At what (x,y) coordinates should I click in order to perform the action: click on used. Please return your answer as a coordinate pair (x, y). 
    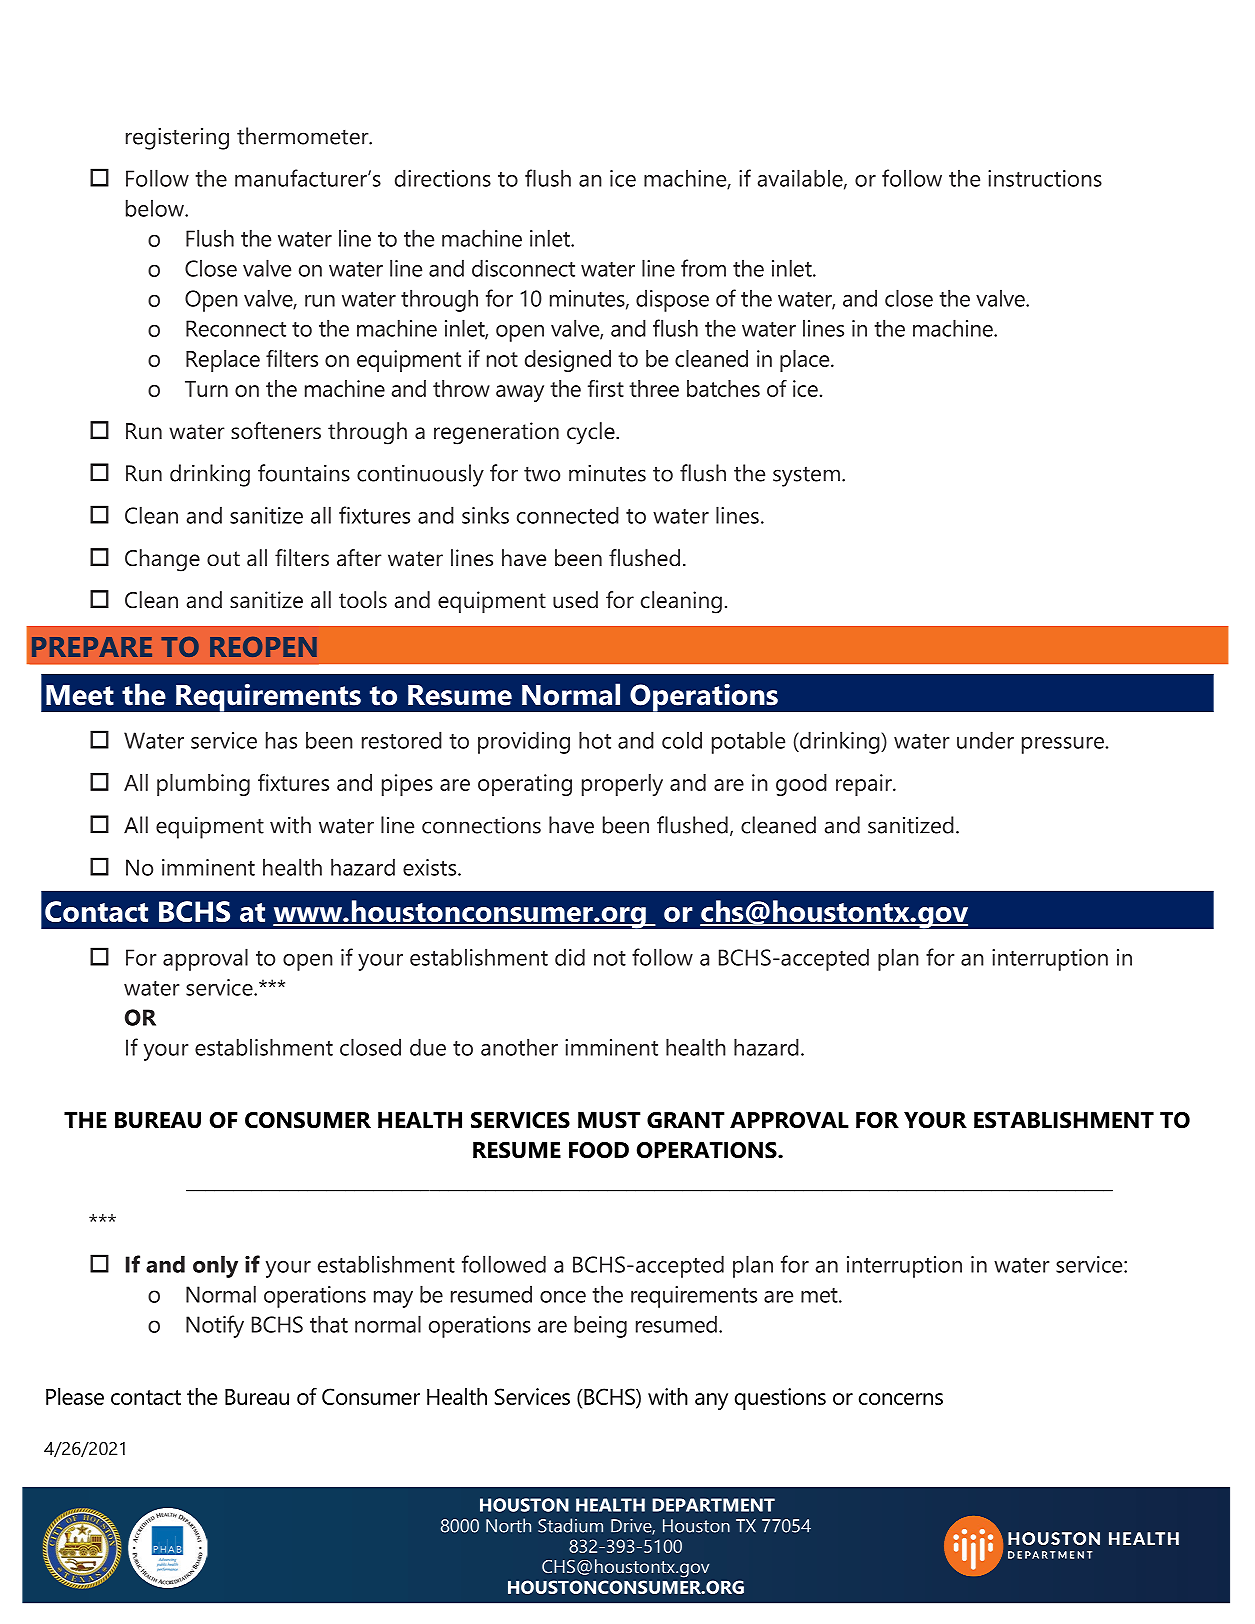
    Looking at the image, I should click on (575, 600).
